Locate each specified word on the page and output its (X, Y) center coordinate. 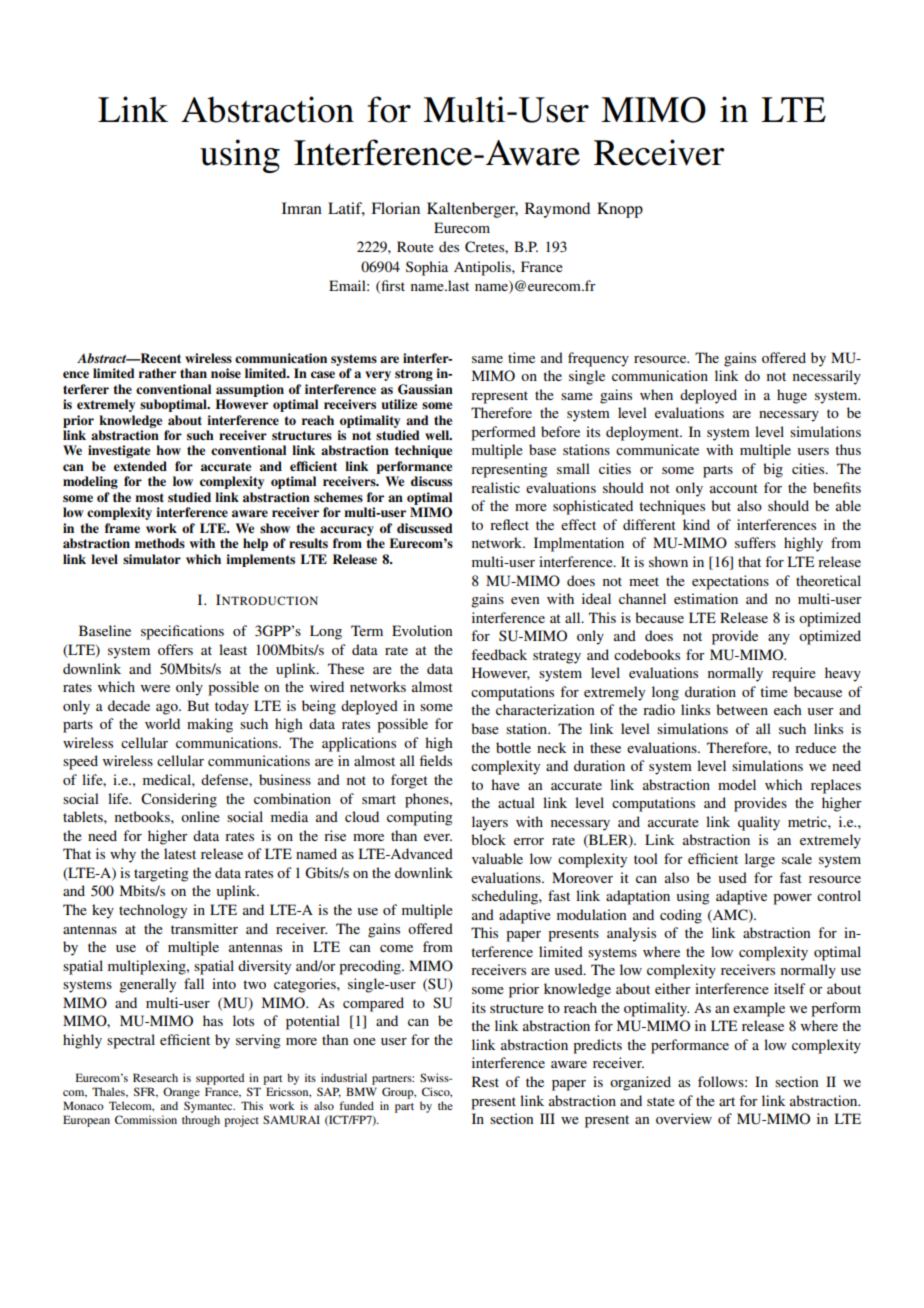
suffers (755, 542)
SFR (146, 1092)
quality (759, 823)
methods (160, 543)
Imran (302, 208)
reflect (509, 524)
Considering (179, 800)
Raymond (557, 210)
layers (490, 823)
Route (415, 246)
